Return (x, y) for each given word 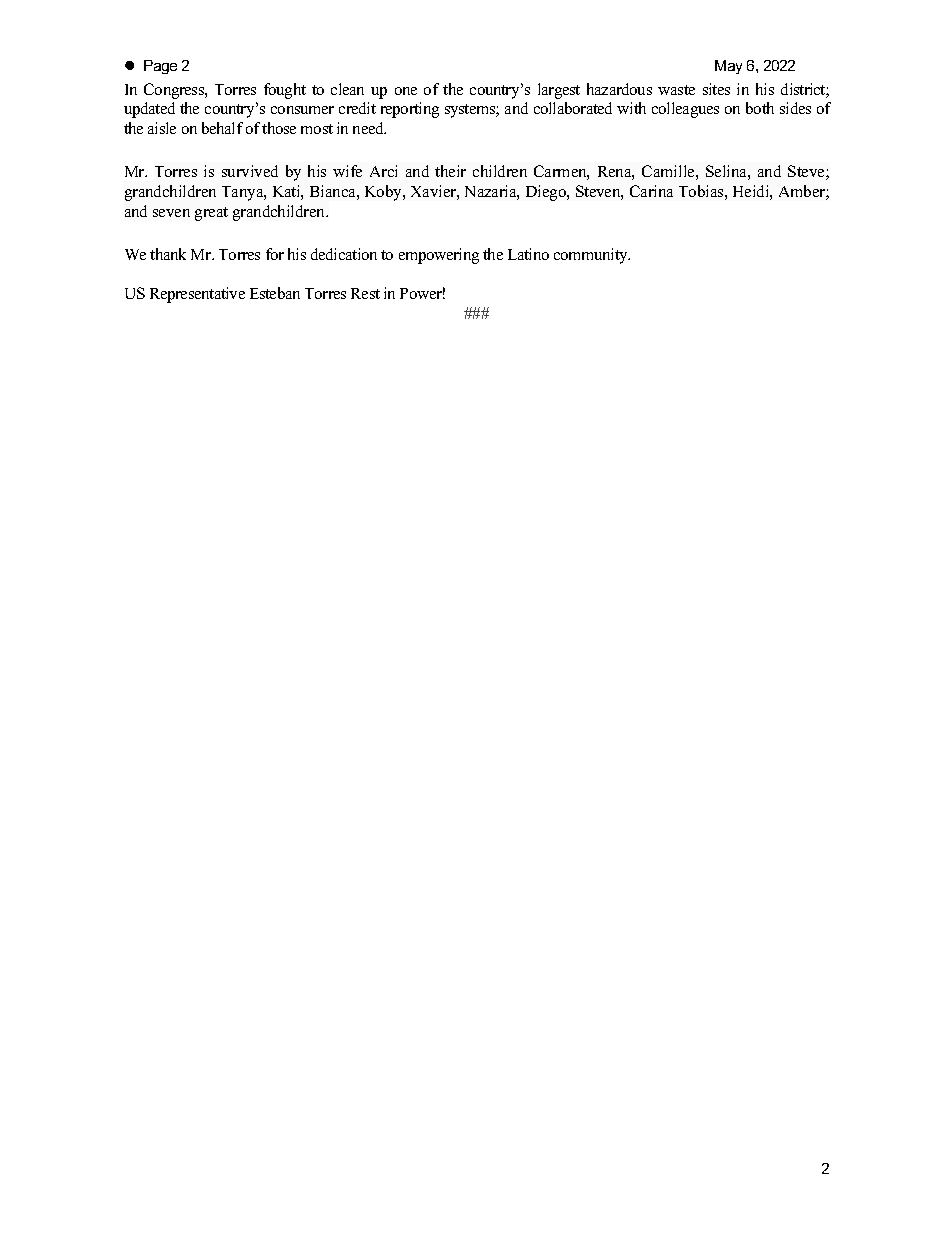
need (369, 128)
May (728, 67)
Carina (651, 191)
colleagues (685, 110)
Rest (365, 293)
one (406, 91)
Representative (197, 295)
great (211, 214)
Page (160, 67)
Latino (528, 254)
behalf (222, 128)
